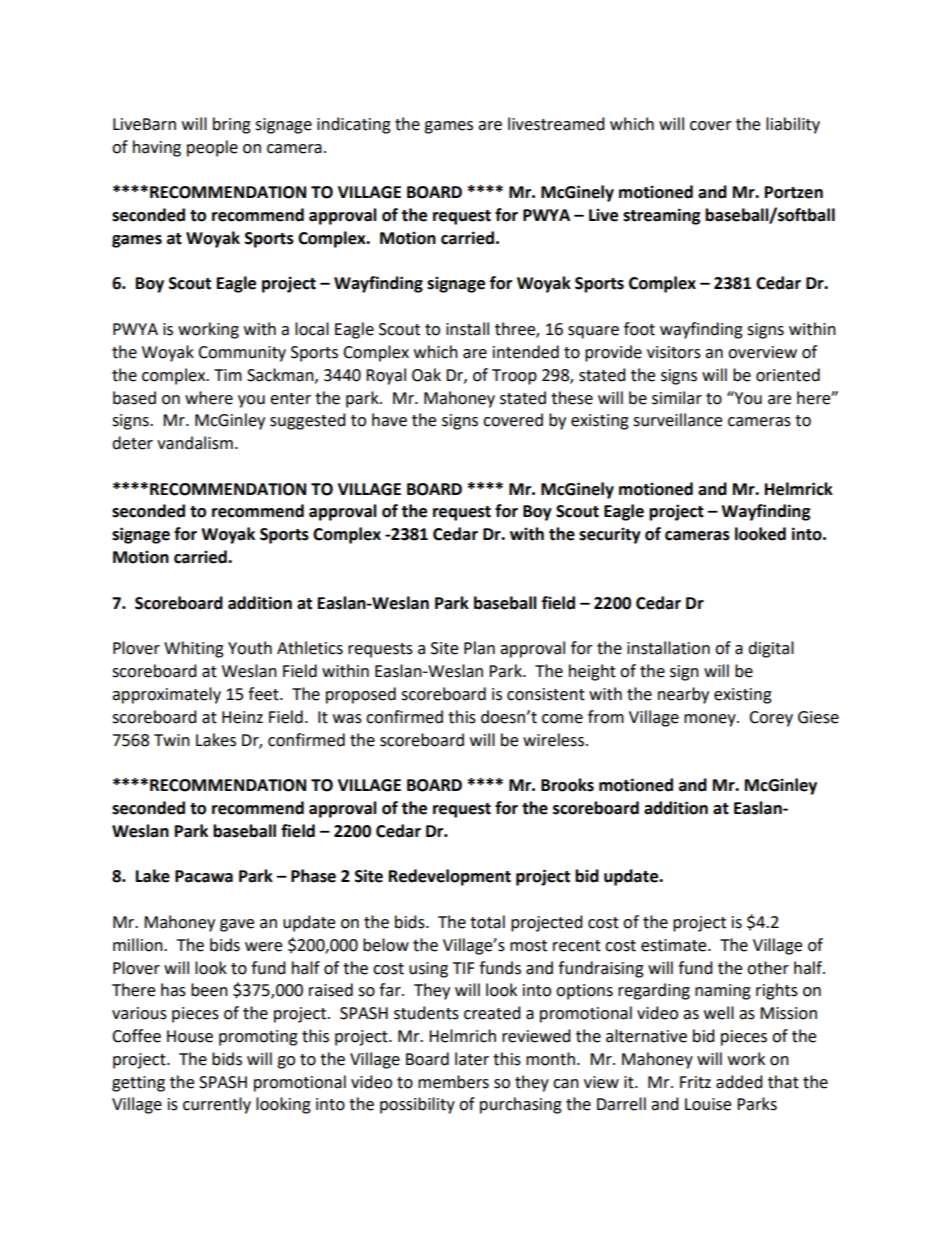  What do you see at coordinates (771, 649) in the screenshot?
I see `digital` at bounding box center [771, 649].
